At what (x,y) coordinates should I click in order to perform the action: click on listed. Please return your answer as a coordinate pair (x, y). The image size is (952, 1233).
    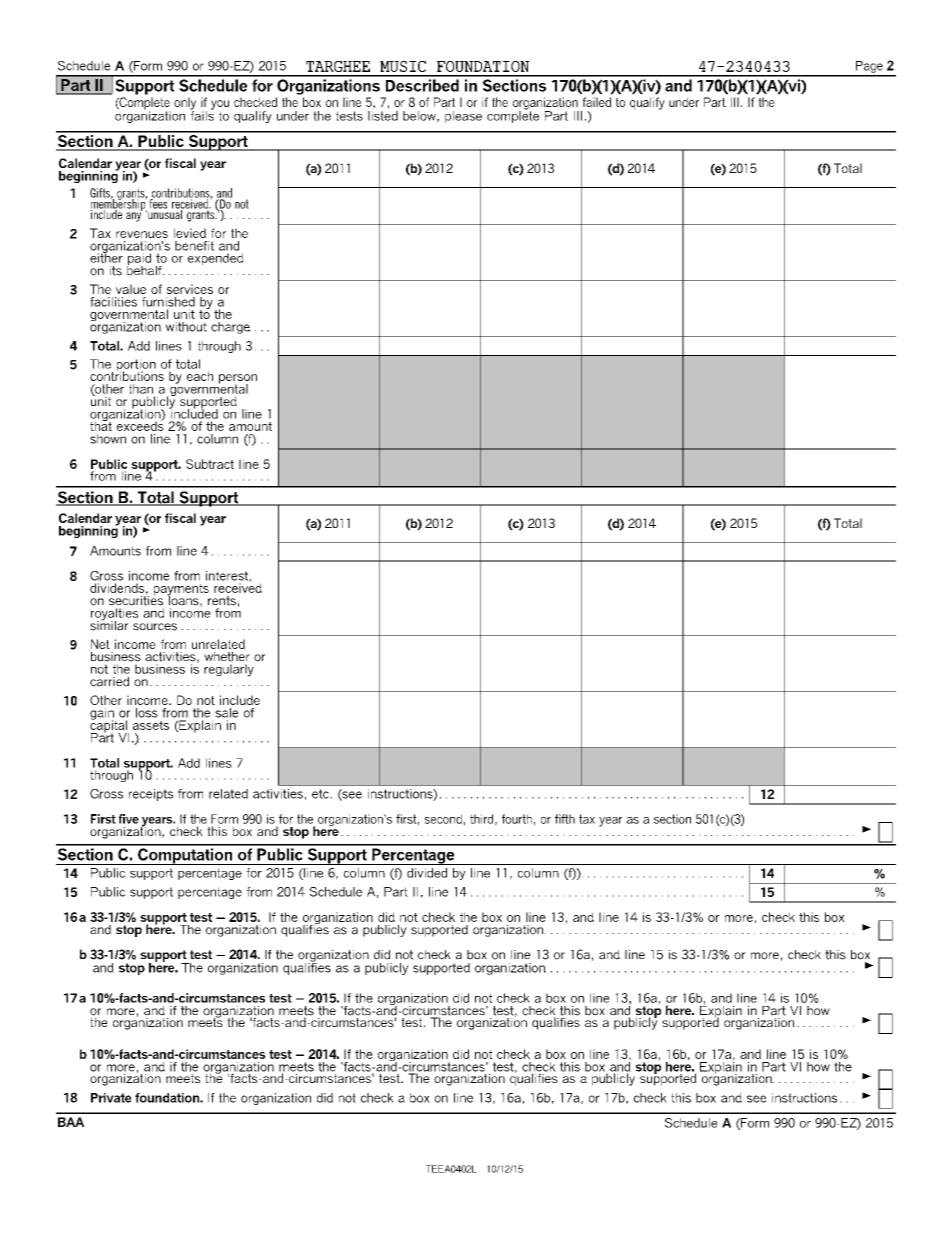
    Looking at the image, I should click on (383, 116).
